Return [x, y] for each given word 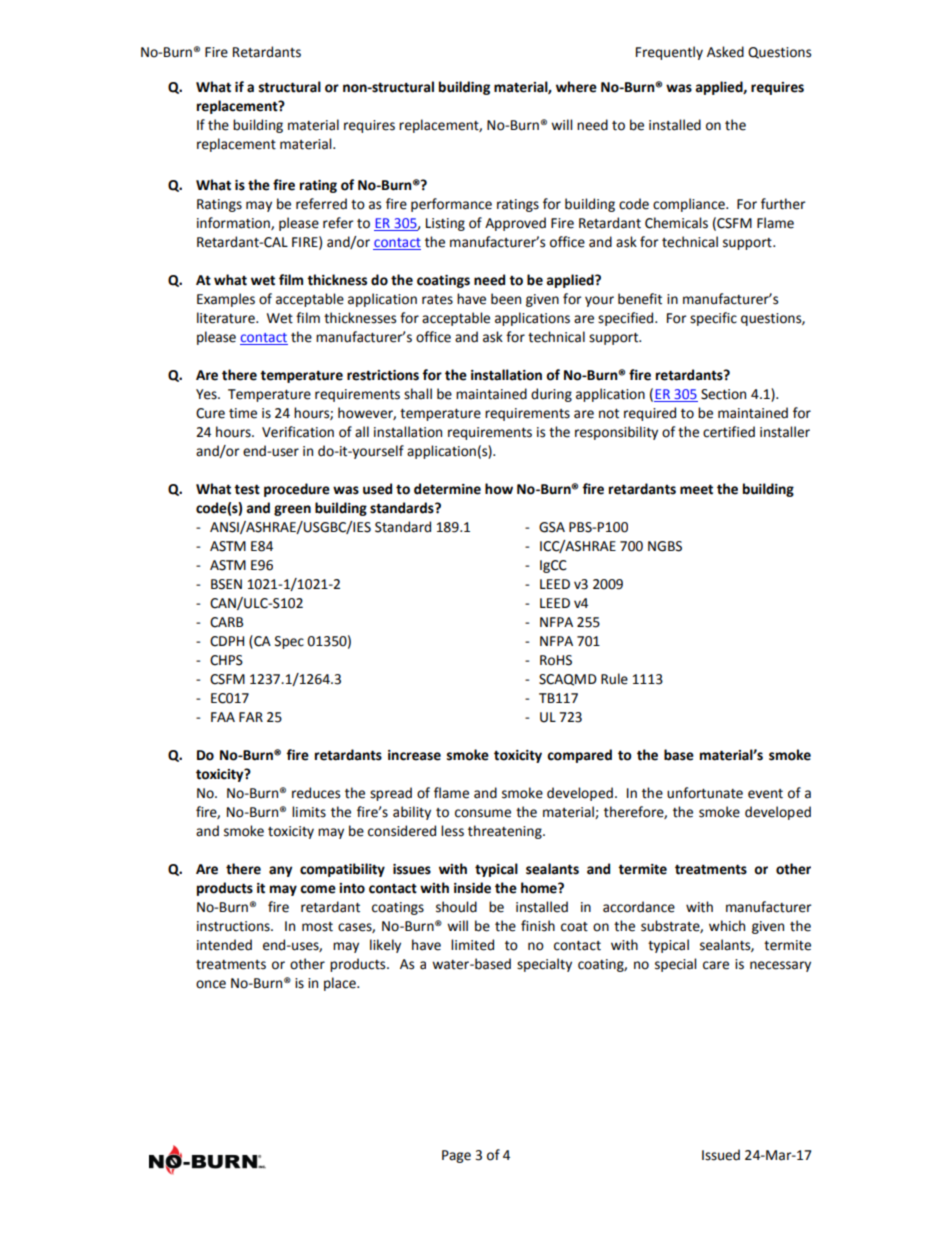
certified [729, 432]
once [211, 984]
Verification [298, 432]
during [551, 395]
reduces [316, 793]
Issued [721, 1155]
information [234, 223]
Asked [725, 52]
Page [456, 1156]
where [576, 87]
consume [483, 813]
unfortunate [705, 793]
